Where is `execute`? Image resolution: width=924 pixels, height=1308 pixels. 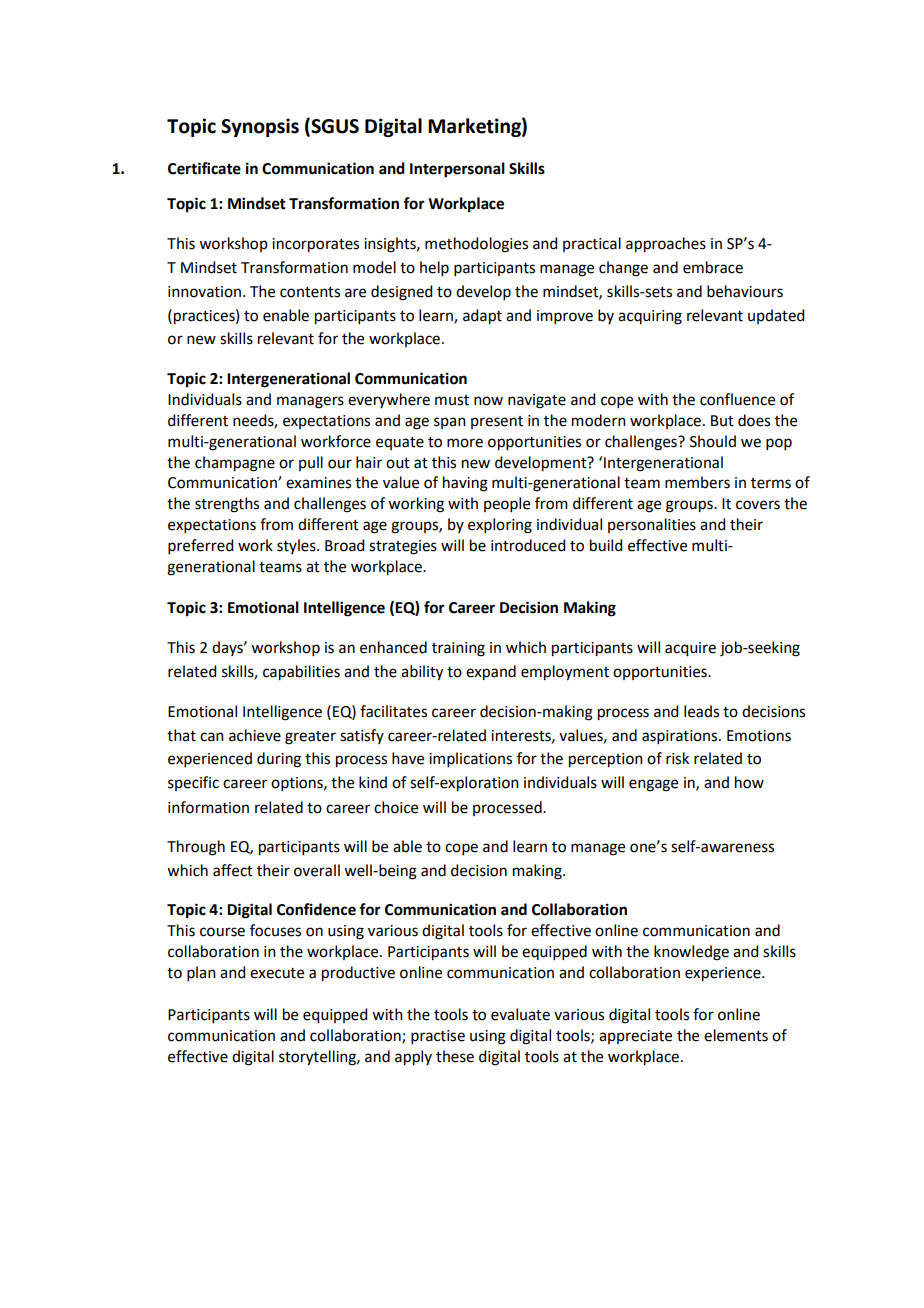
execute is located at coordinates (277, 973).
